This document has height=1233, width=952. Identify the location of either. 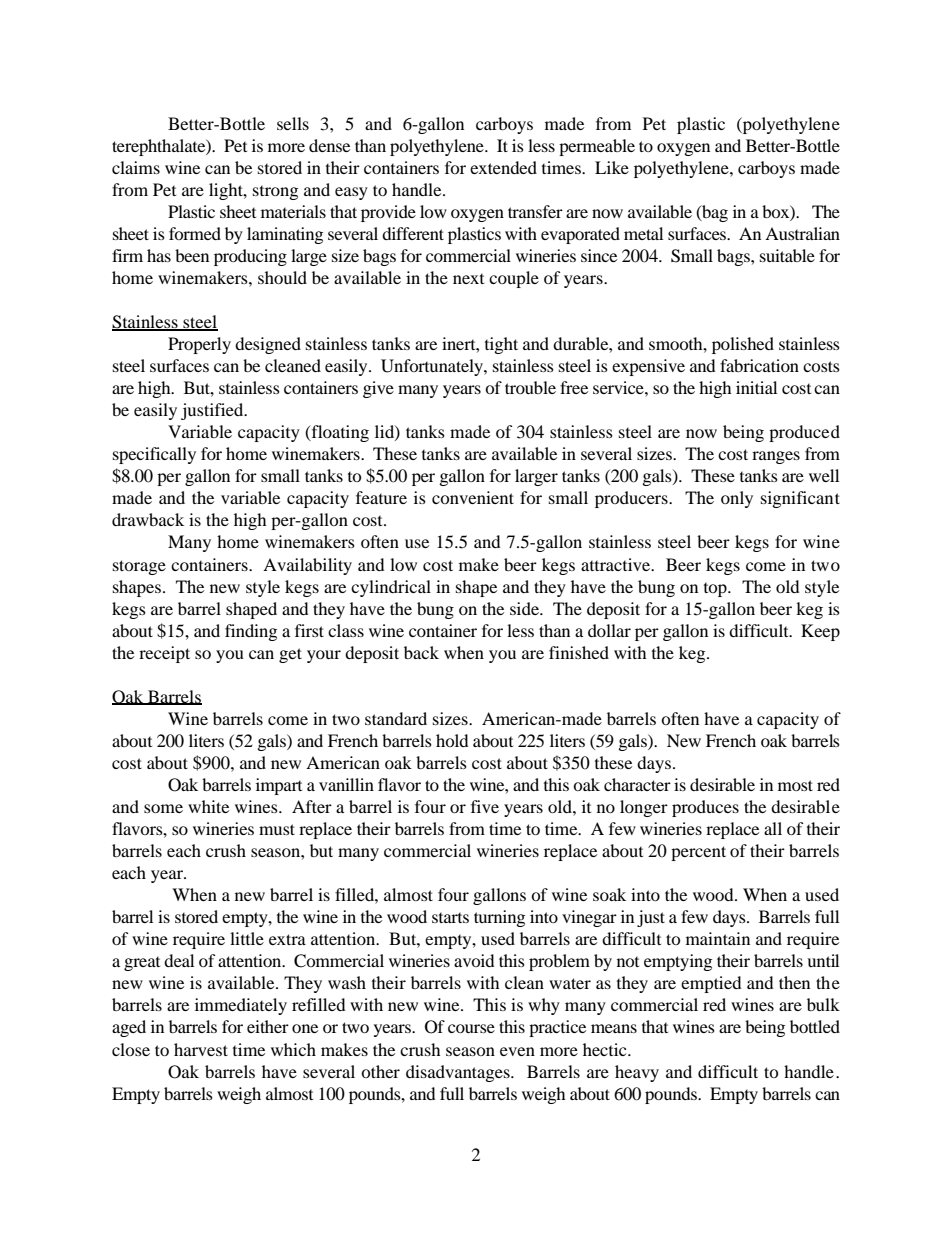
(268, 1026).
